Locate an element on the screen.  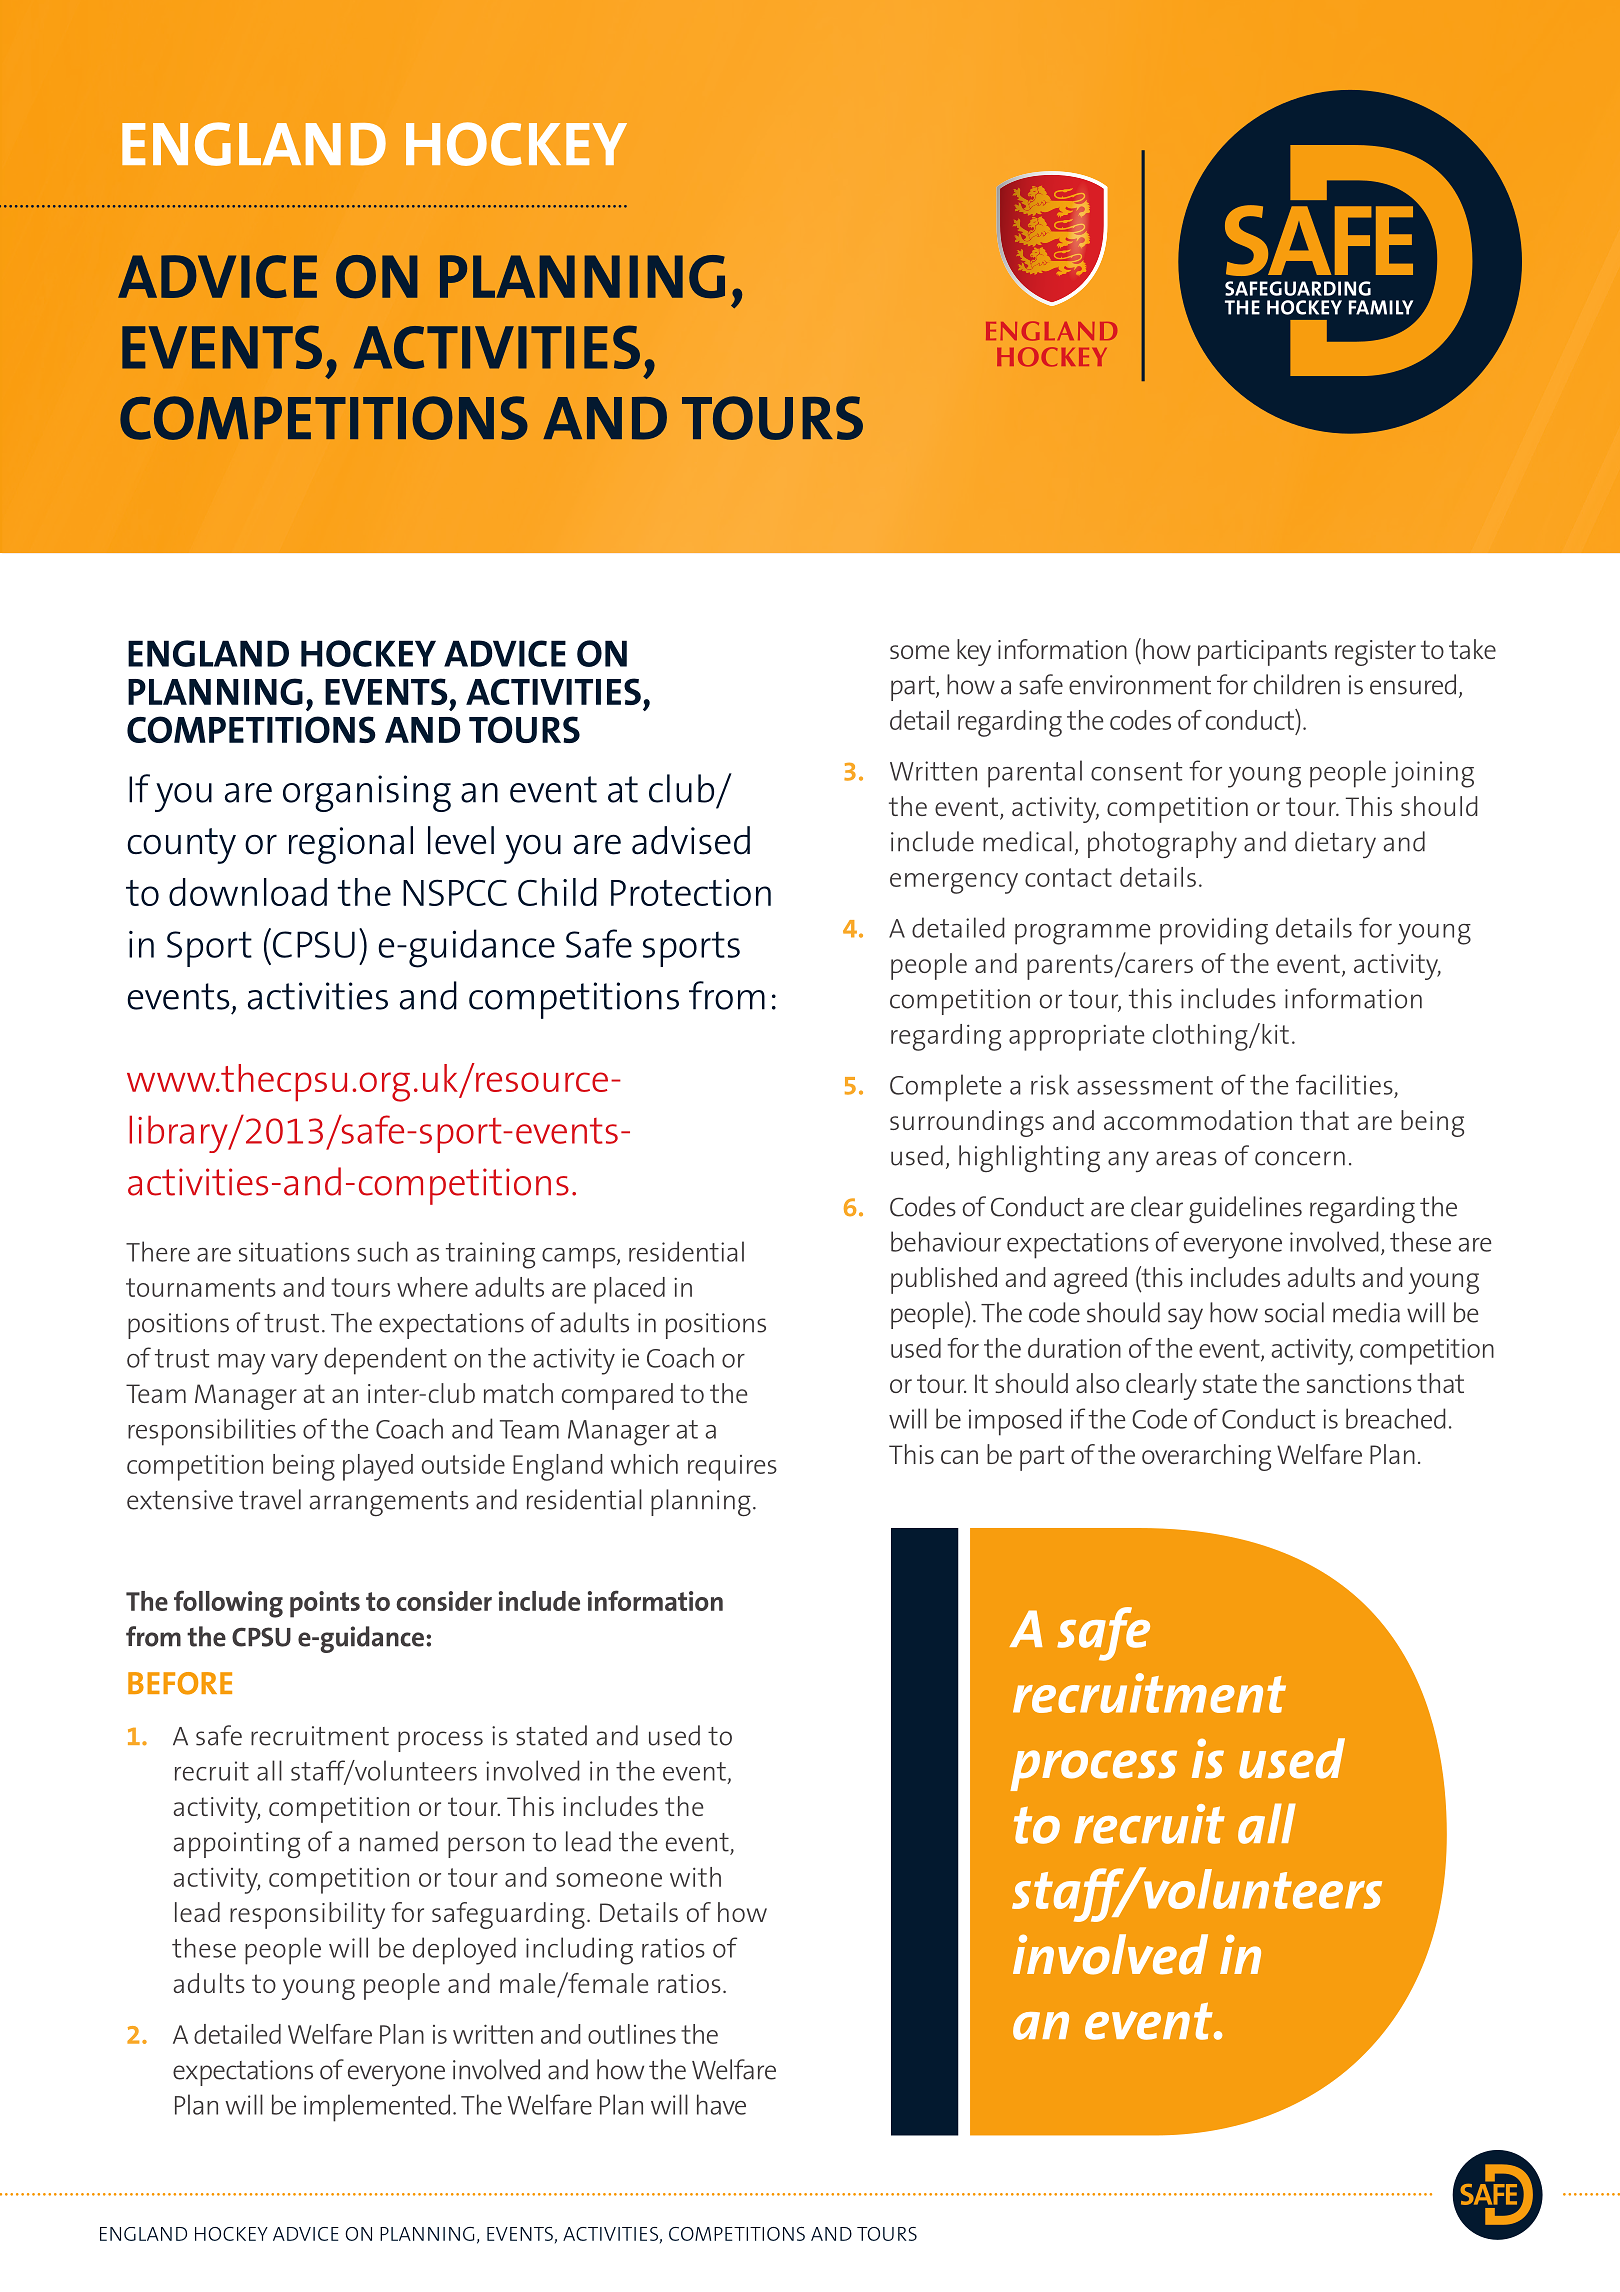
outlines is located at coordinates (632, 2034).
